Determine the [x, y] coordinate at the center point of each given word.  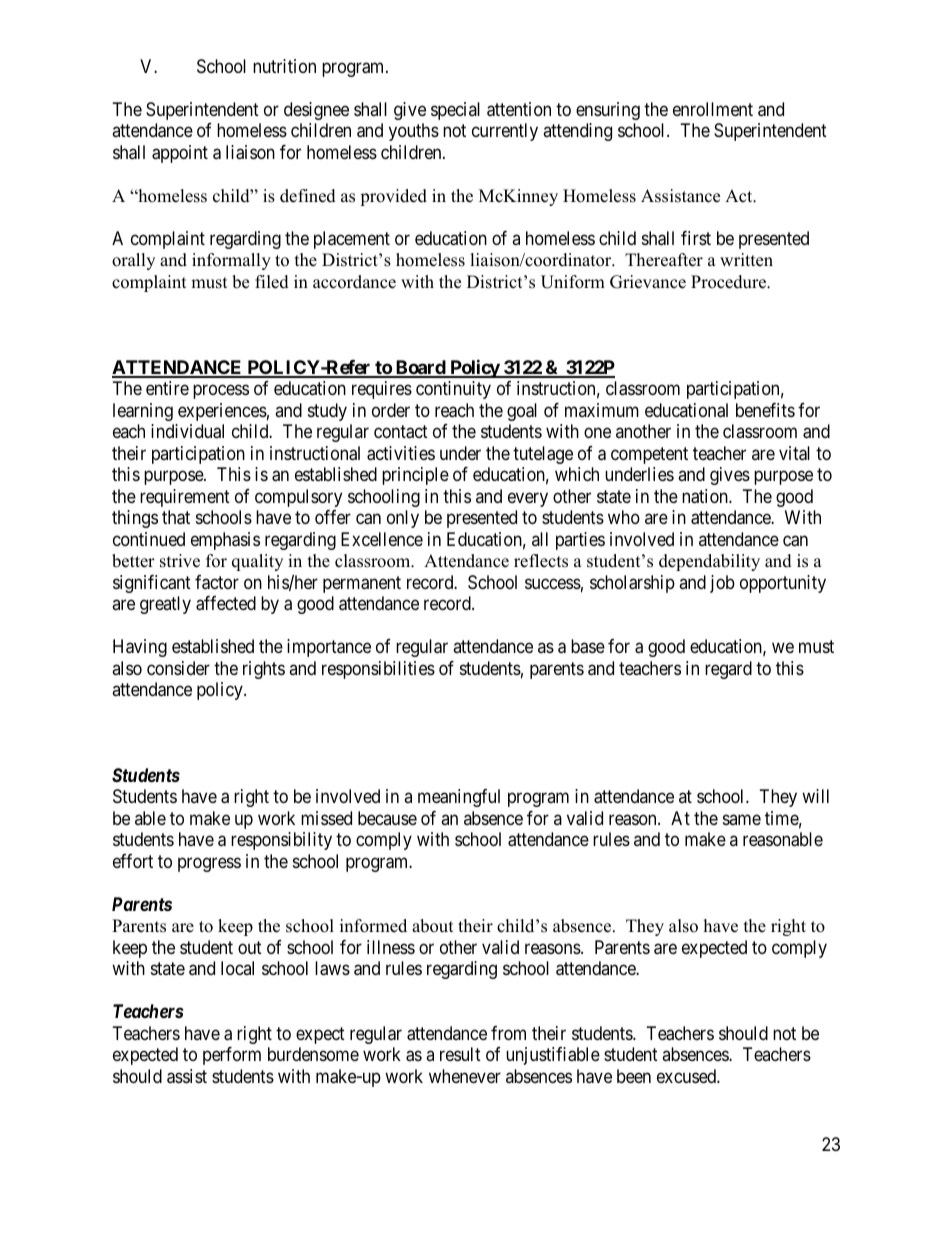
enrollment [713, 109]
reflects [541, 561]
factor [217, 582]
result [460, 1054]
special [455, 111]
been [634, 1076]
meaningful [459, 798]
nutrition [284, 66]
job [722, 584]
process [221, 392]
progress [209, 864]
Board [420, 368]
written [746, 260]
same [742, 819]
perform [232, 1056]
